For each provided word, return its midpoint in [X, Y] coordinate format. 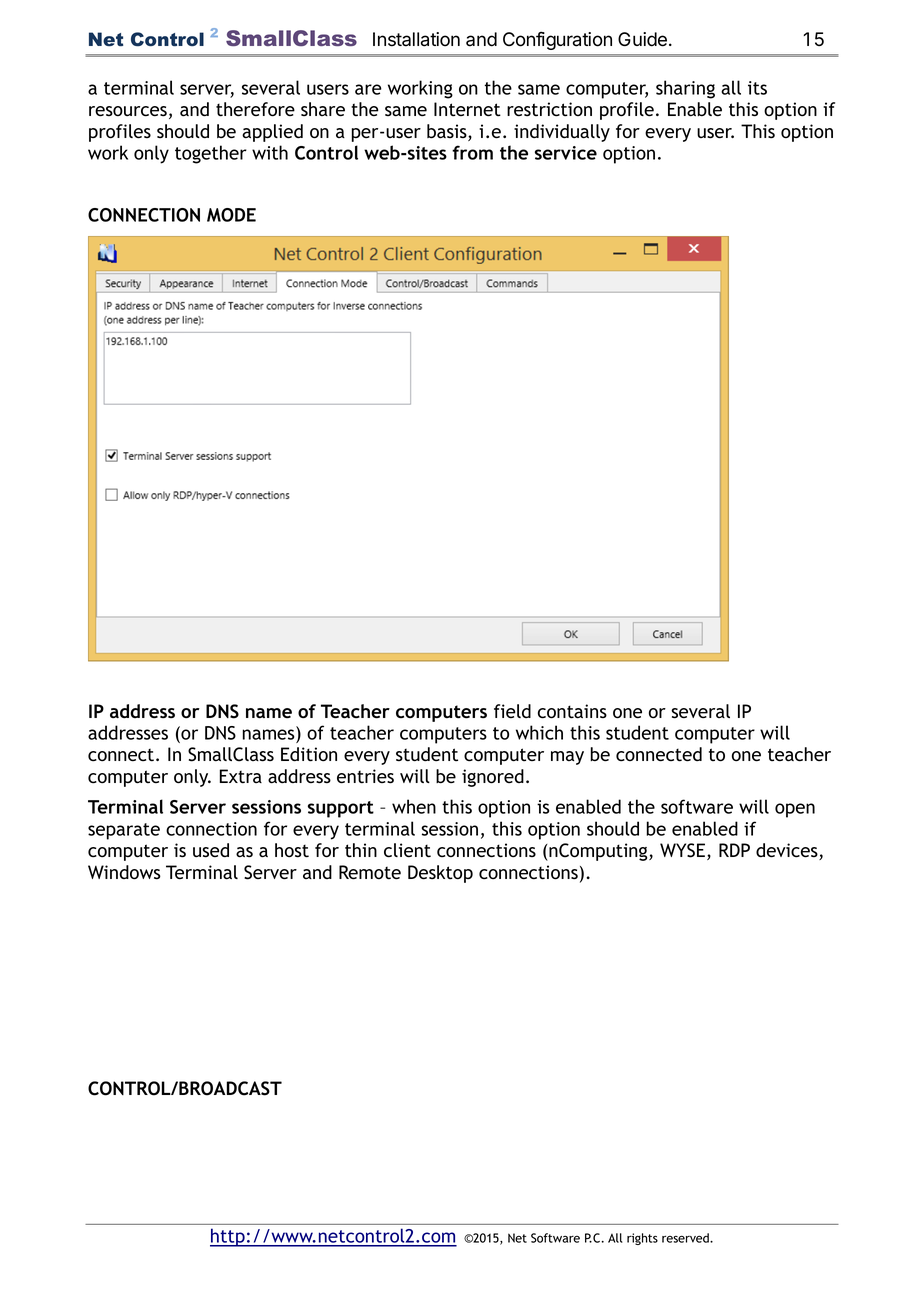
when [414, 806]
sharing [685, 89]
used [211, 850]
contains [572, 711]
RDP [734, 850]
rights [642, 1239]
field [512, 711]
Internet [467, 109]
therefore [255, 109]
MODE [231, 215]
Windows [124, 872]
